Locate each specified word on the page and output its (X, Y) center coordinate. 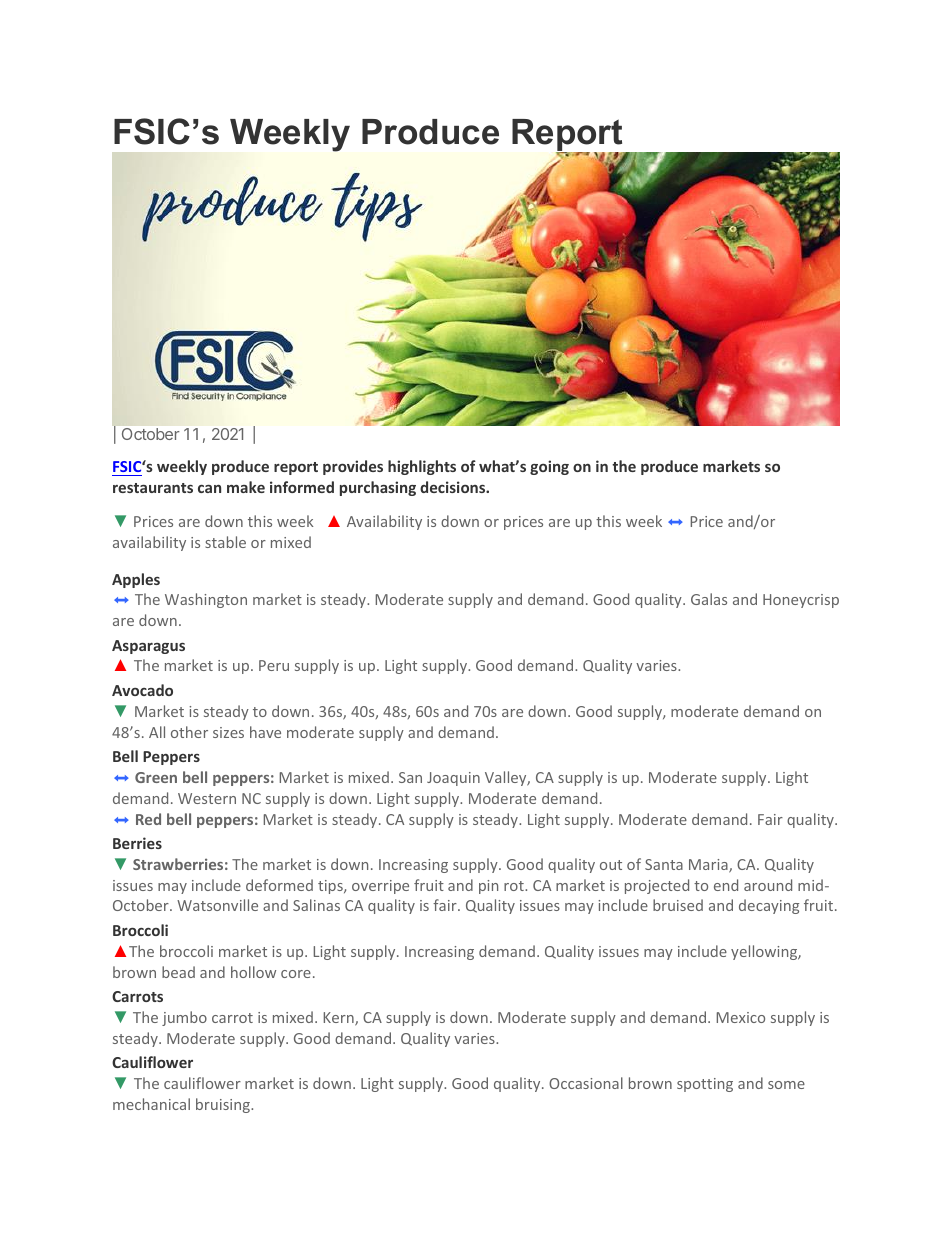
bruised (678, 905)
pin (488, 887)
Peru (274, 665)
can (209, 489)
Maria (709, 866)
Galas (709, 599)
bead (178, 972)
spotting (705, 1085)
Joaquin (453, 779)
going (549, 467)
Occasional (586, 1083)
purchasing (378, 488)
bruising (224, 1105)
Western (207, 798)
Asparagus (148, 647)
